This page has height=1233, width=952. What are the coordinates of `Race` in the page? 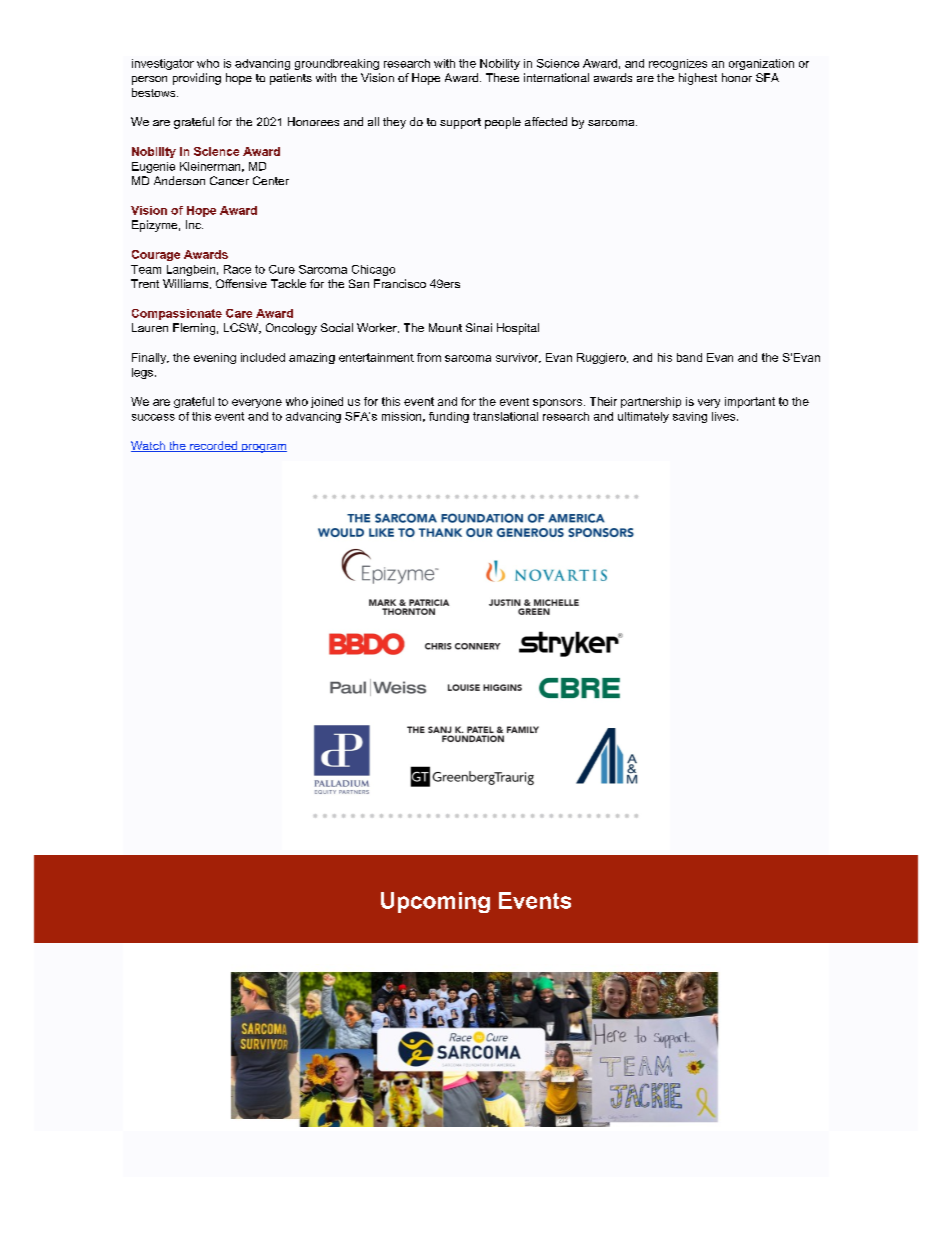 It's located at (237, 269).
